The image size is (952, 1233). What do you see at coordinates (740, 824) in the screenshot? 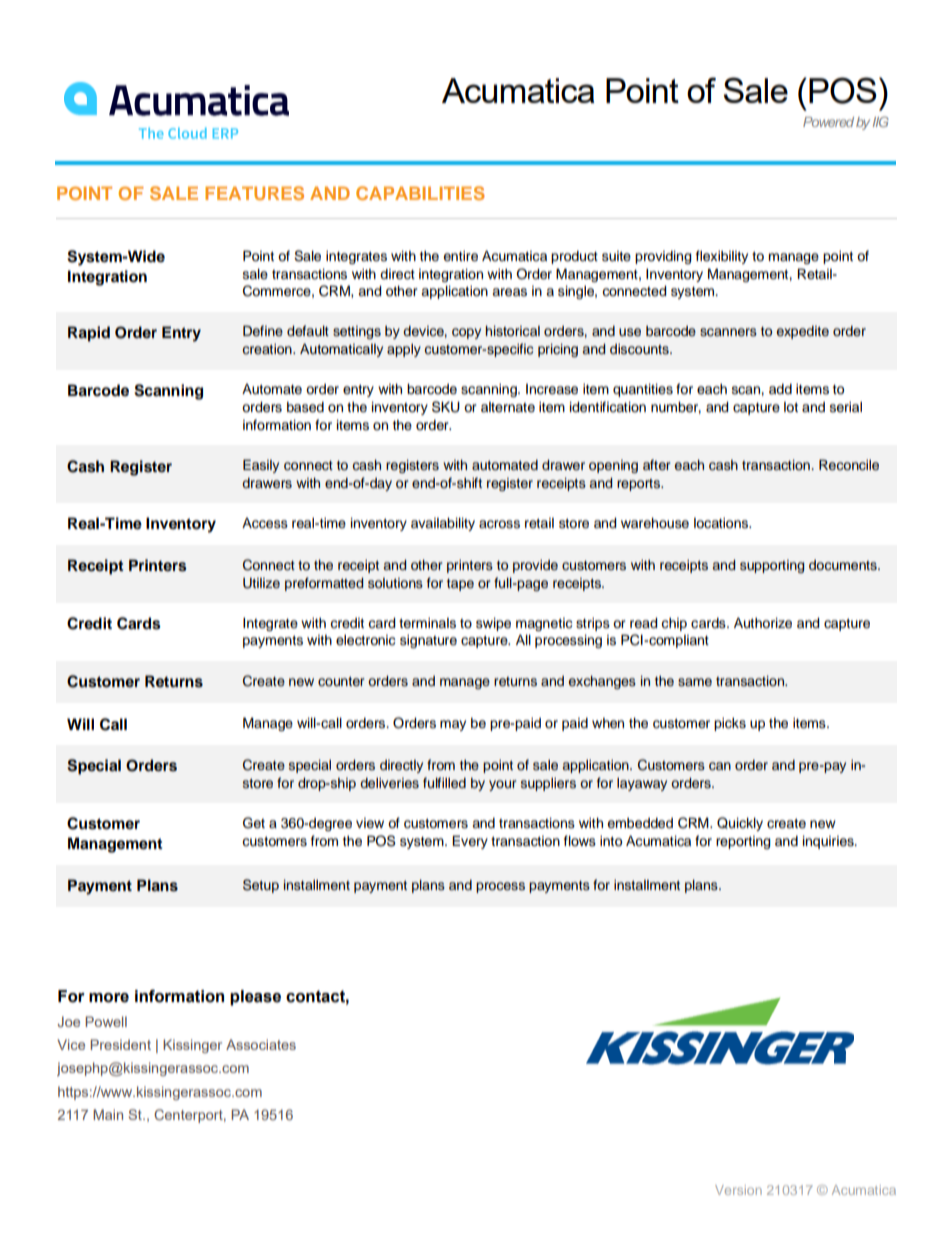
I see `Quickly` at bounding box center [740, 824].
